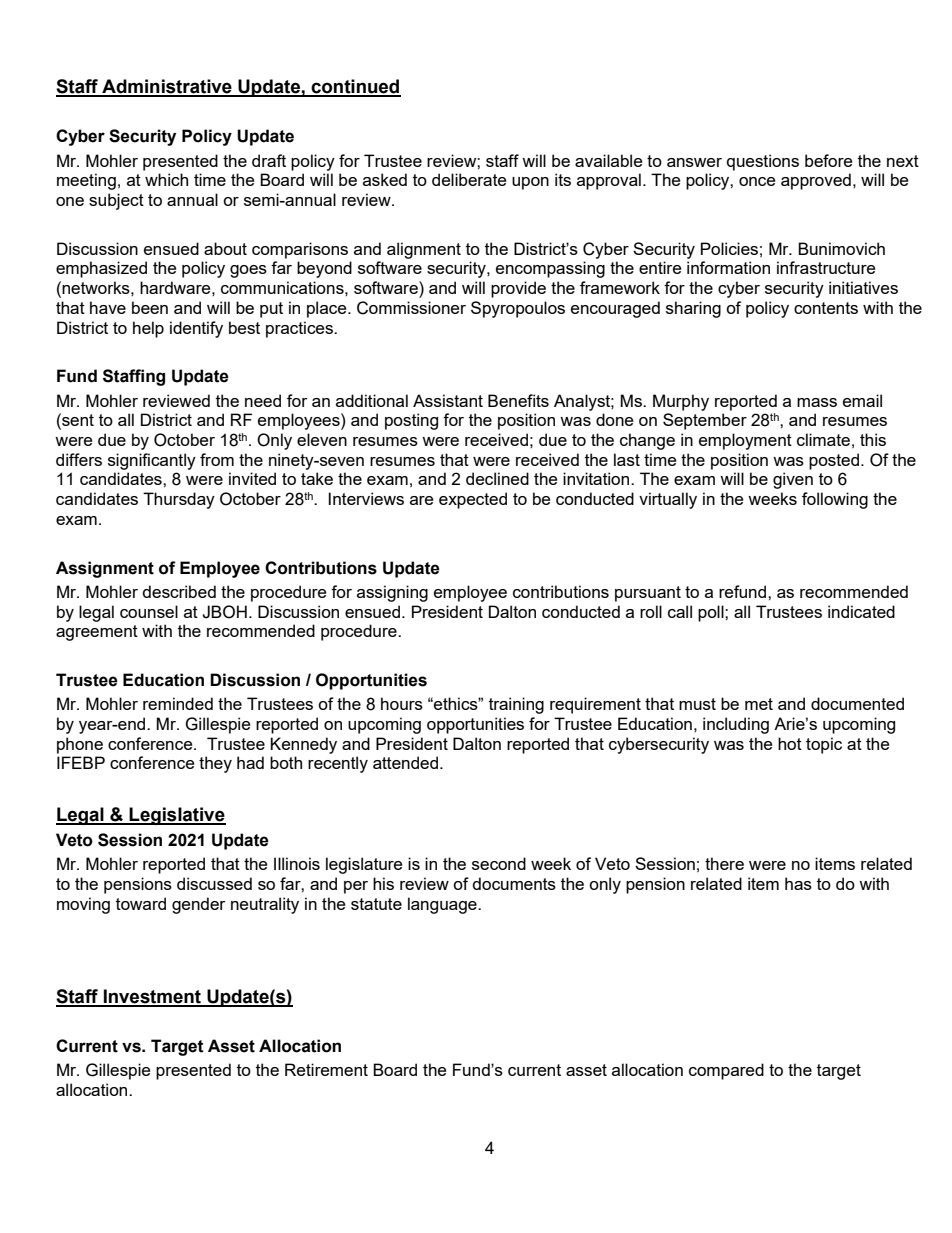 This screenshot has height=1233, width=952. Describe the element at coordinates (824, 745) in the screenshot. I see `topic` at that location.
